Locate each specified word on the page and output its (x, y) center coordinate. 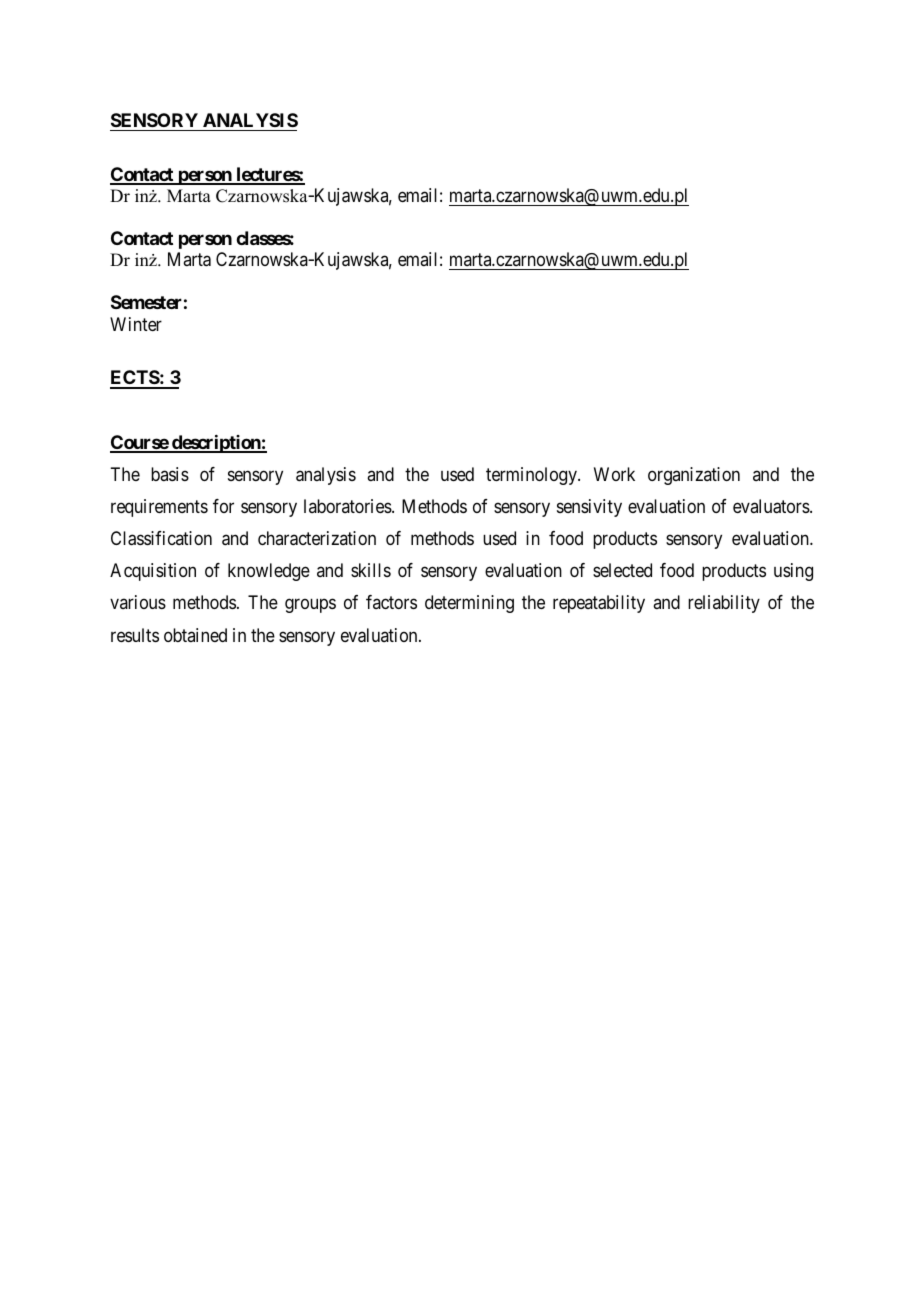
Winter (136, 324)
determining (469, 604)
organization (694, 476)
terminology (532, 476)
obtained (195, 635)
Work (614, 474)
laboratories (348, 506)
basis (170, 474)
